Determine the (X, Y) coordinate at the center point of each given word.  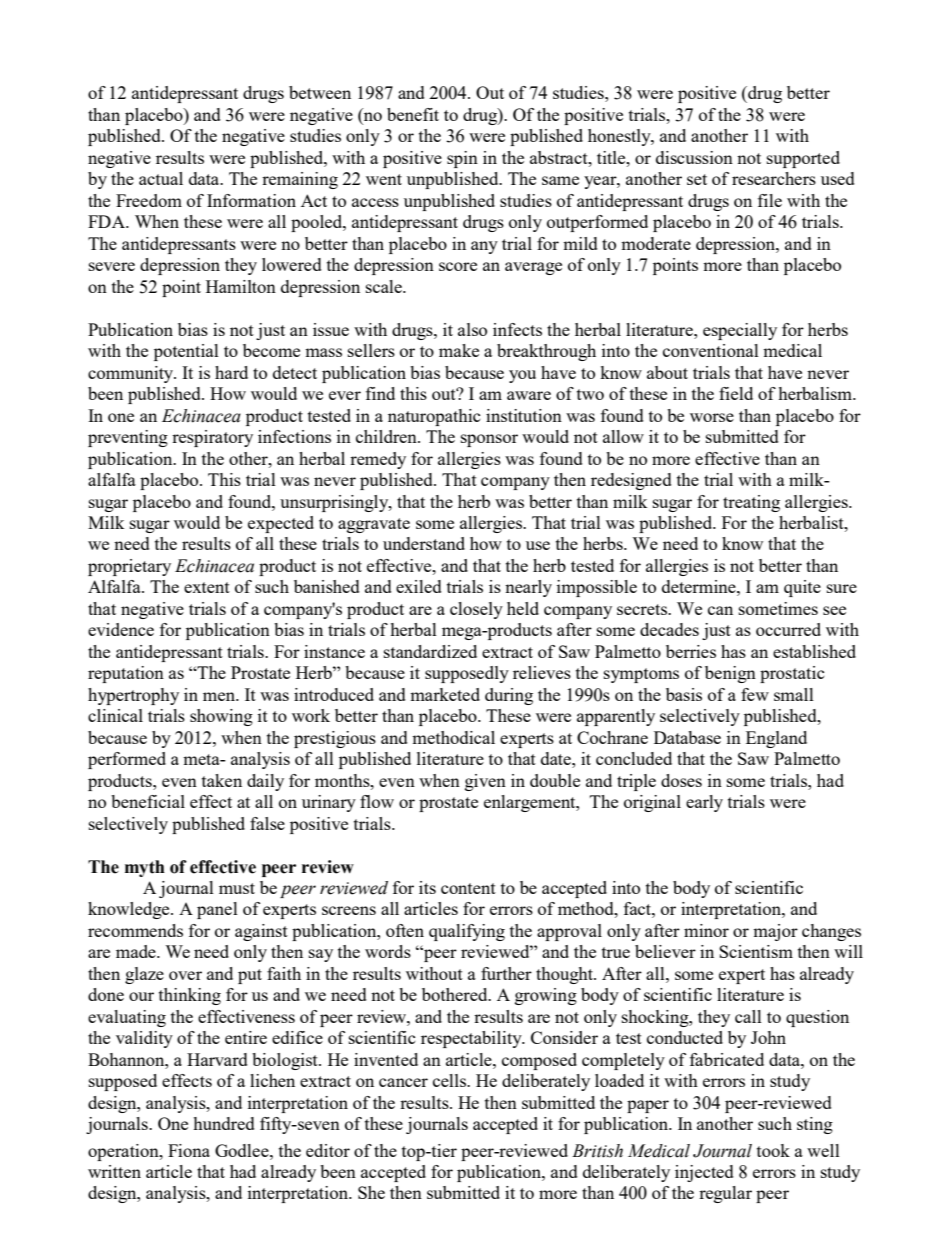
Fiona (189, 1150)
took (773, 1150)
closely (476, 610)
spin (462, 159)
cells (451, 1080)
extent (207, 587)
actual (161, 178)
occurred (788, 629)
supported (803, 159)
